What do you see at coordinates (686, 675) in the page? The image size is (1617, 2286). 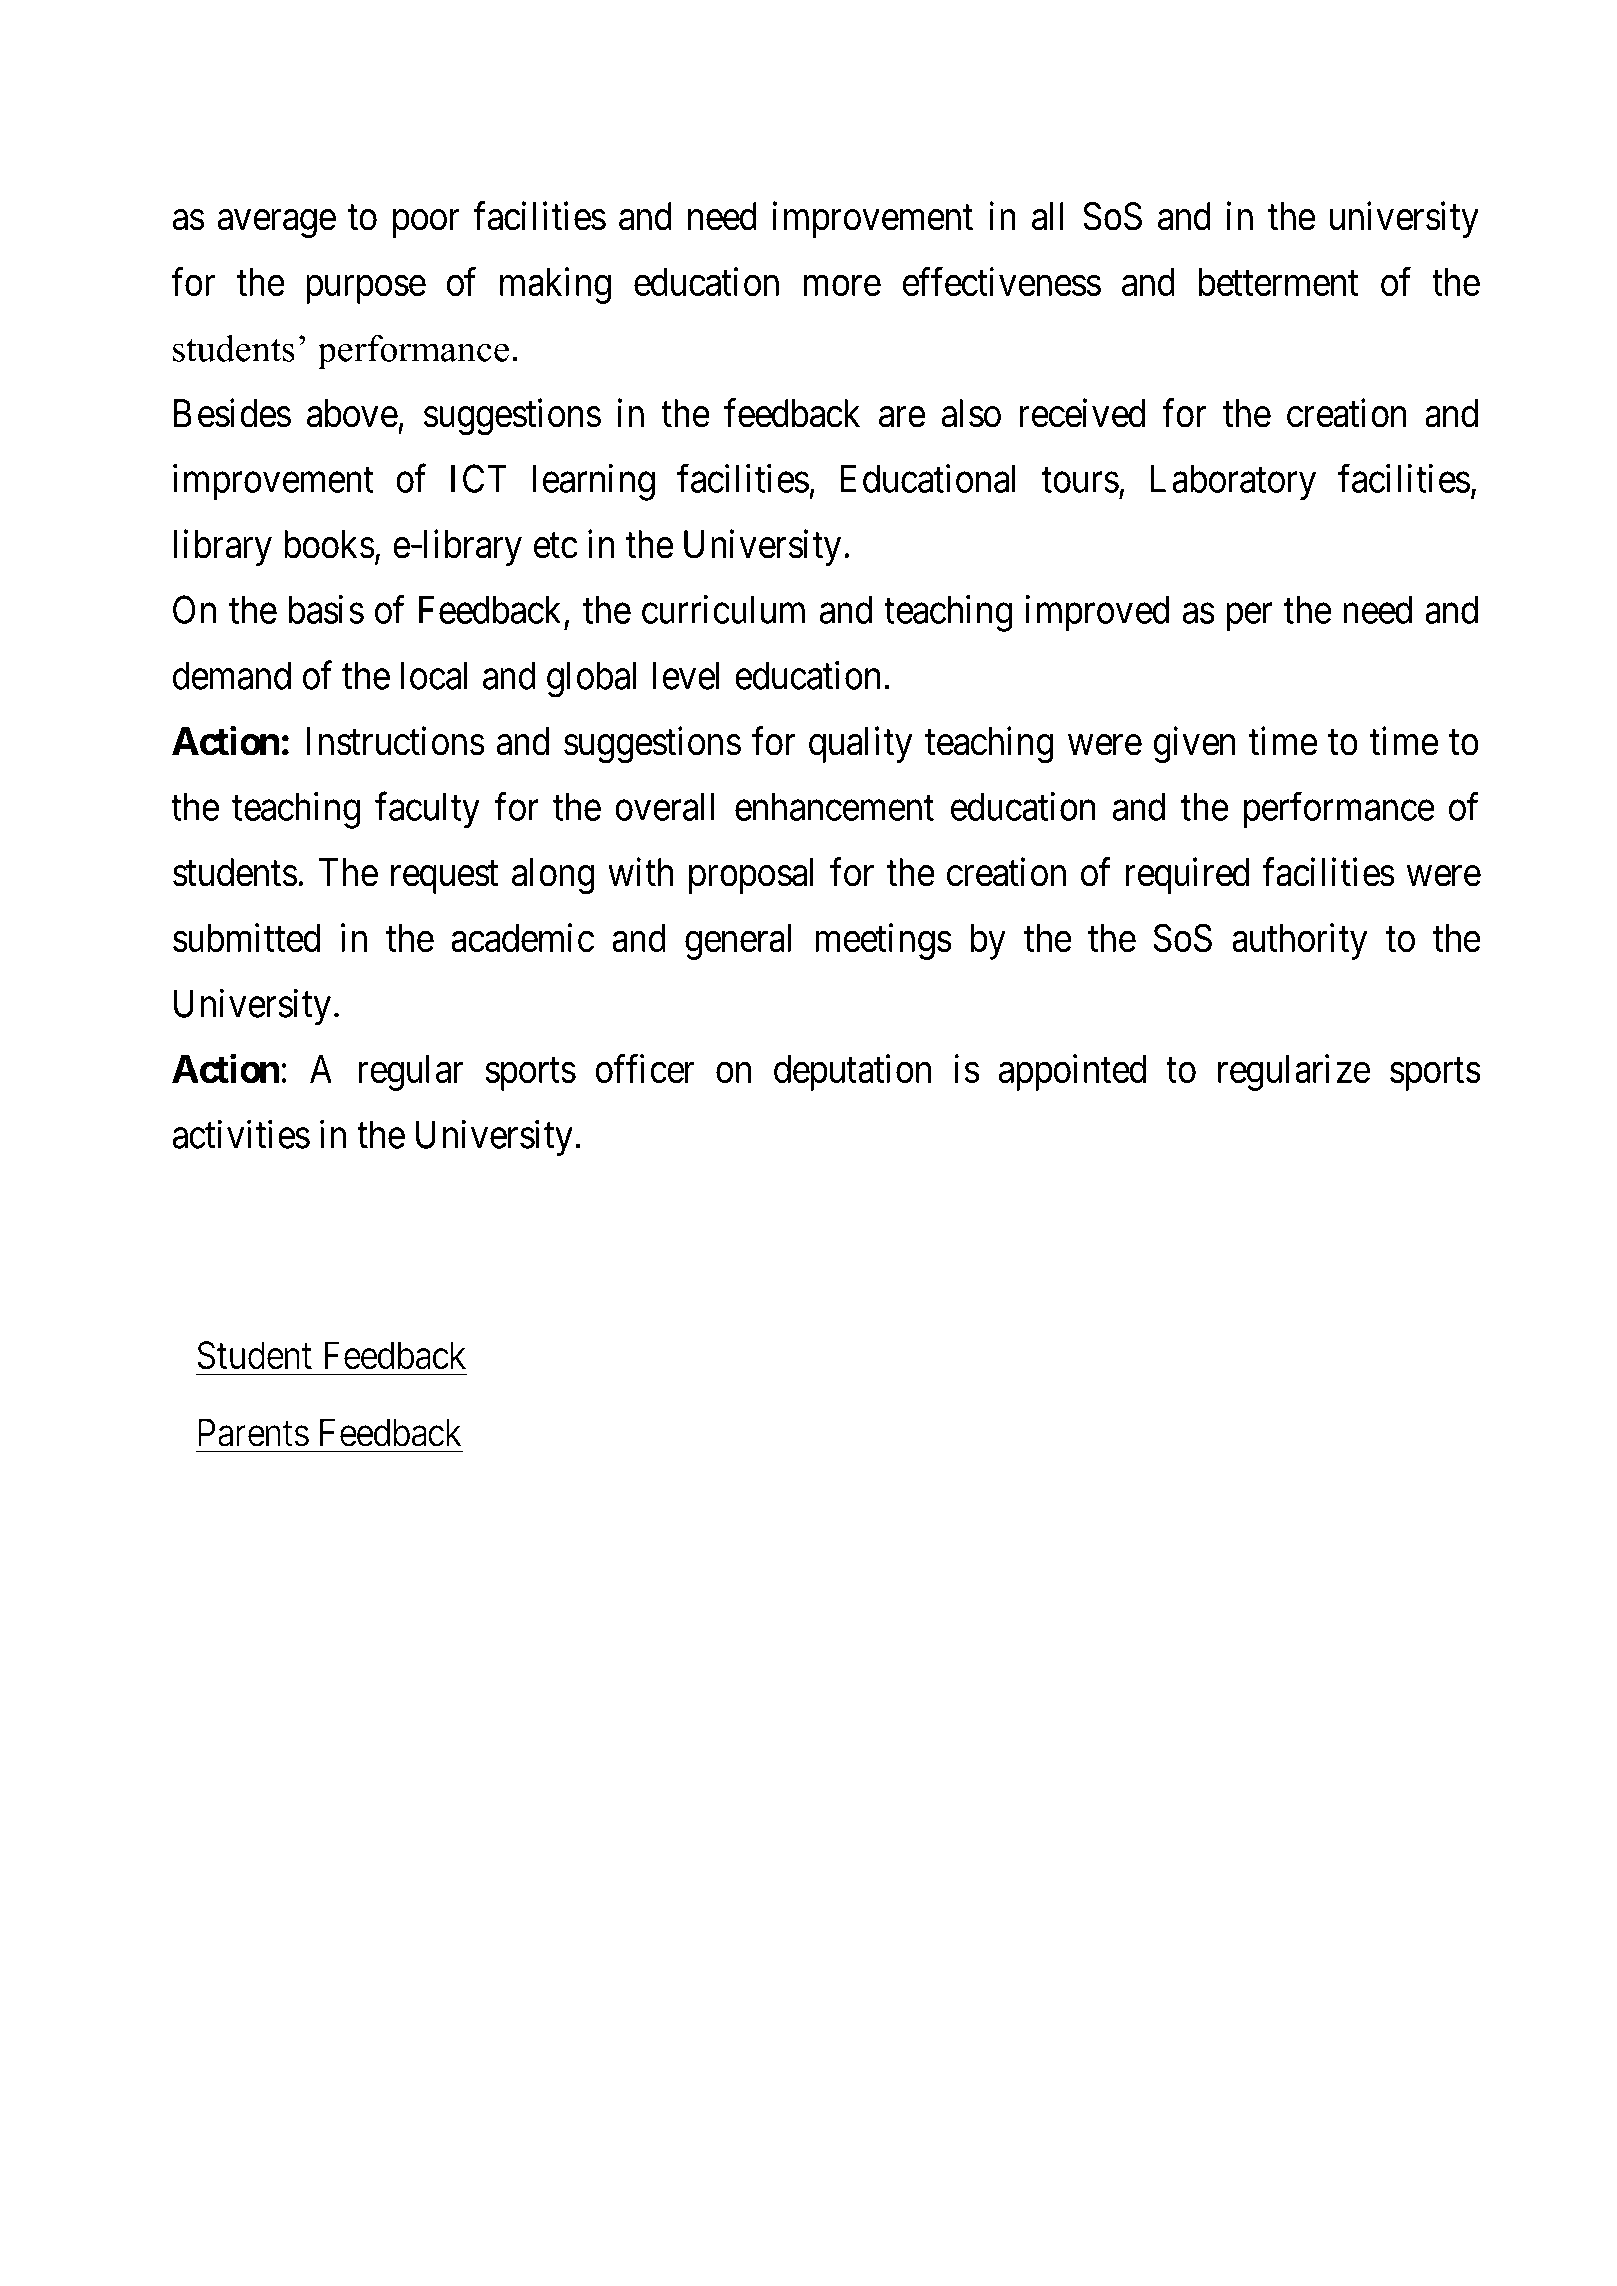 I see `level` at bounding box center [686, 675].
